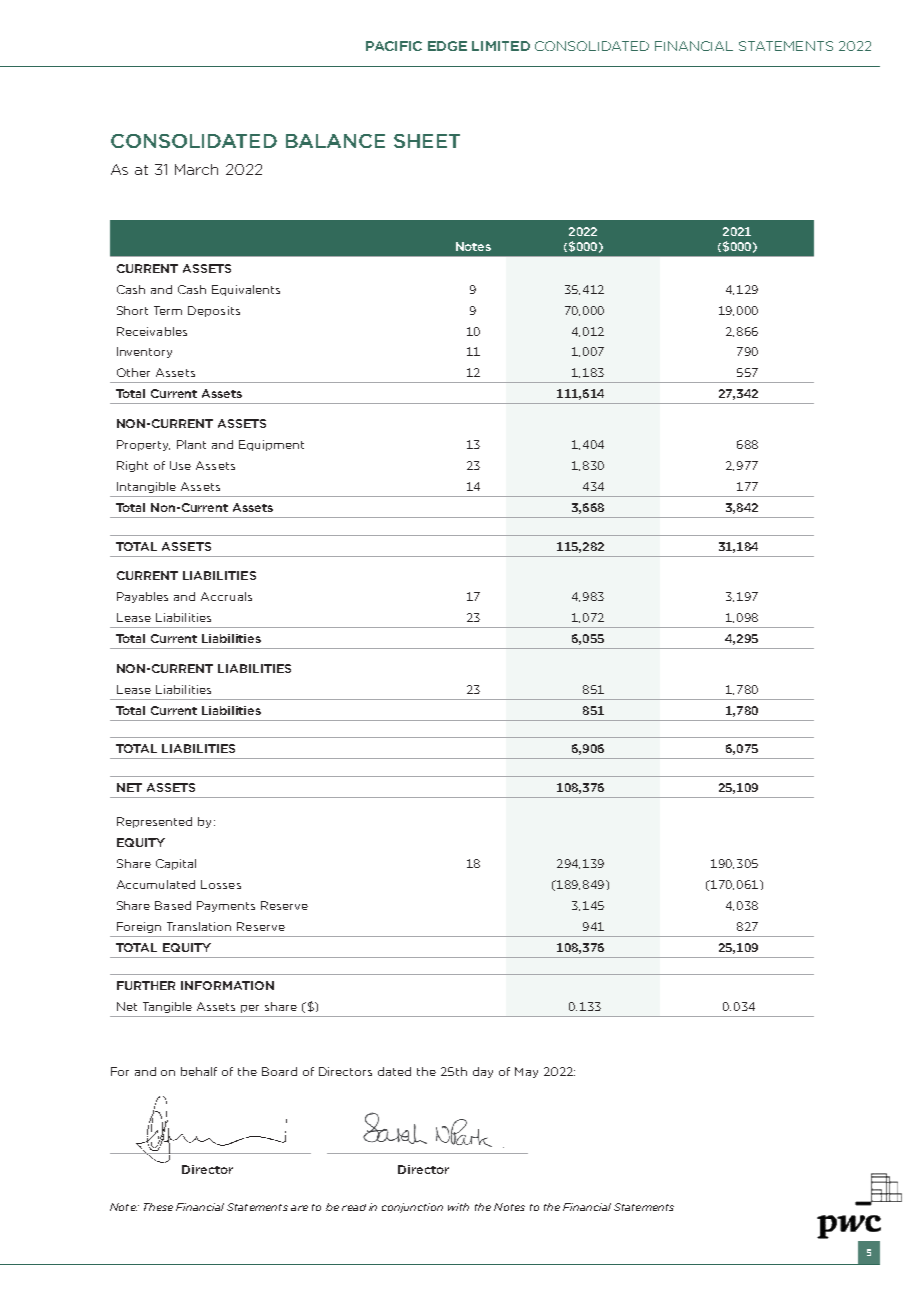 The image size is (924, 1308). I want to click on Plant, so click(191, 444).
